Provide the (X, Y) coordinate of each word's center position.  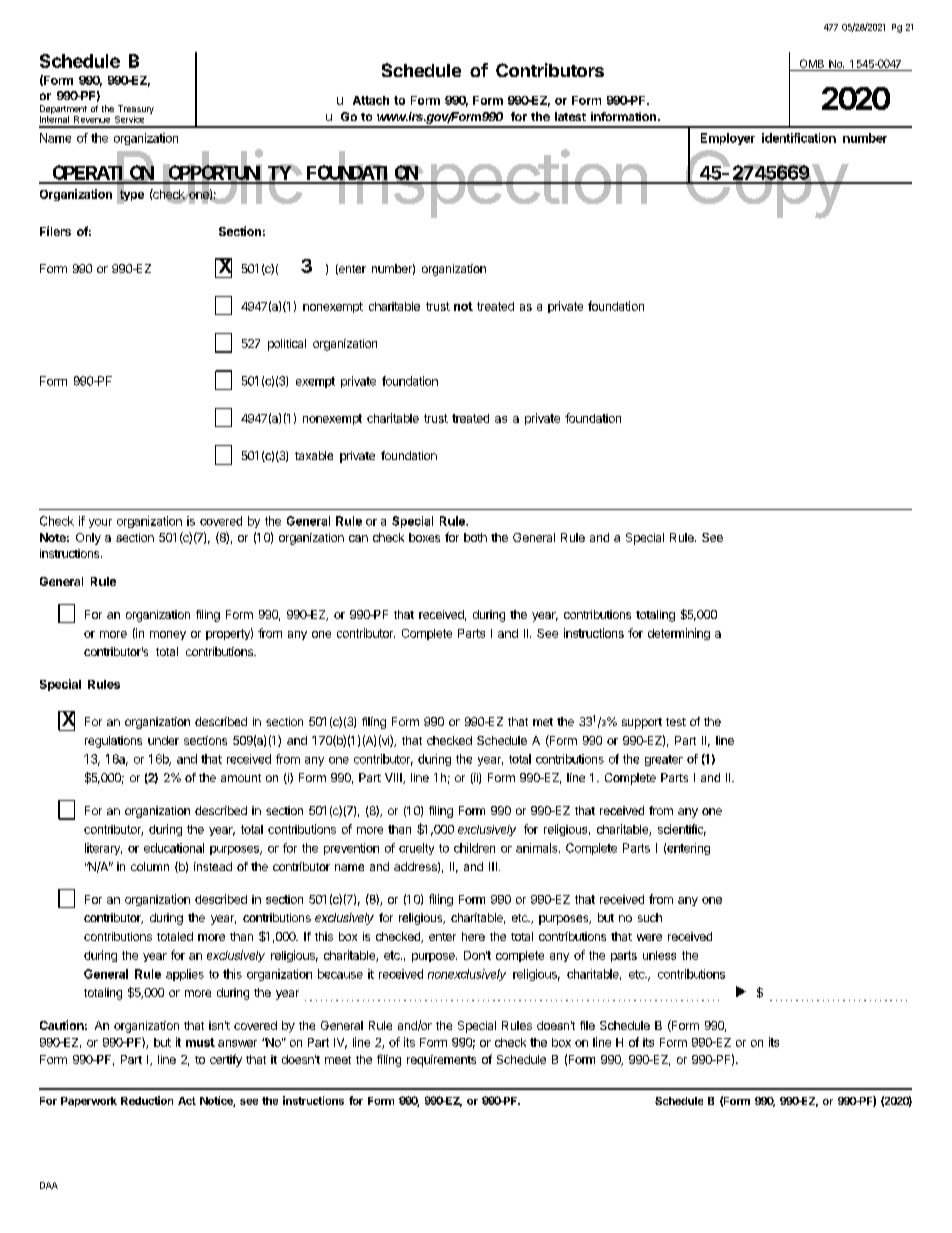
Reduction (147, 1100)
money (168, 635)
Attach (371, 100)
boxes (424, 537)
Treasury (135, 111)
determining (679, 634)
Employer (728, 139)
